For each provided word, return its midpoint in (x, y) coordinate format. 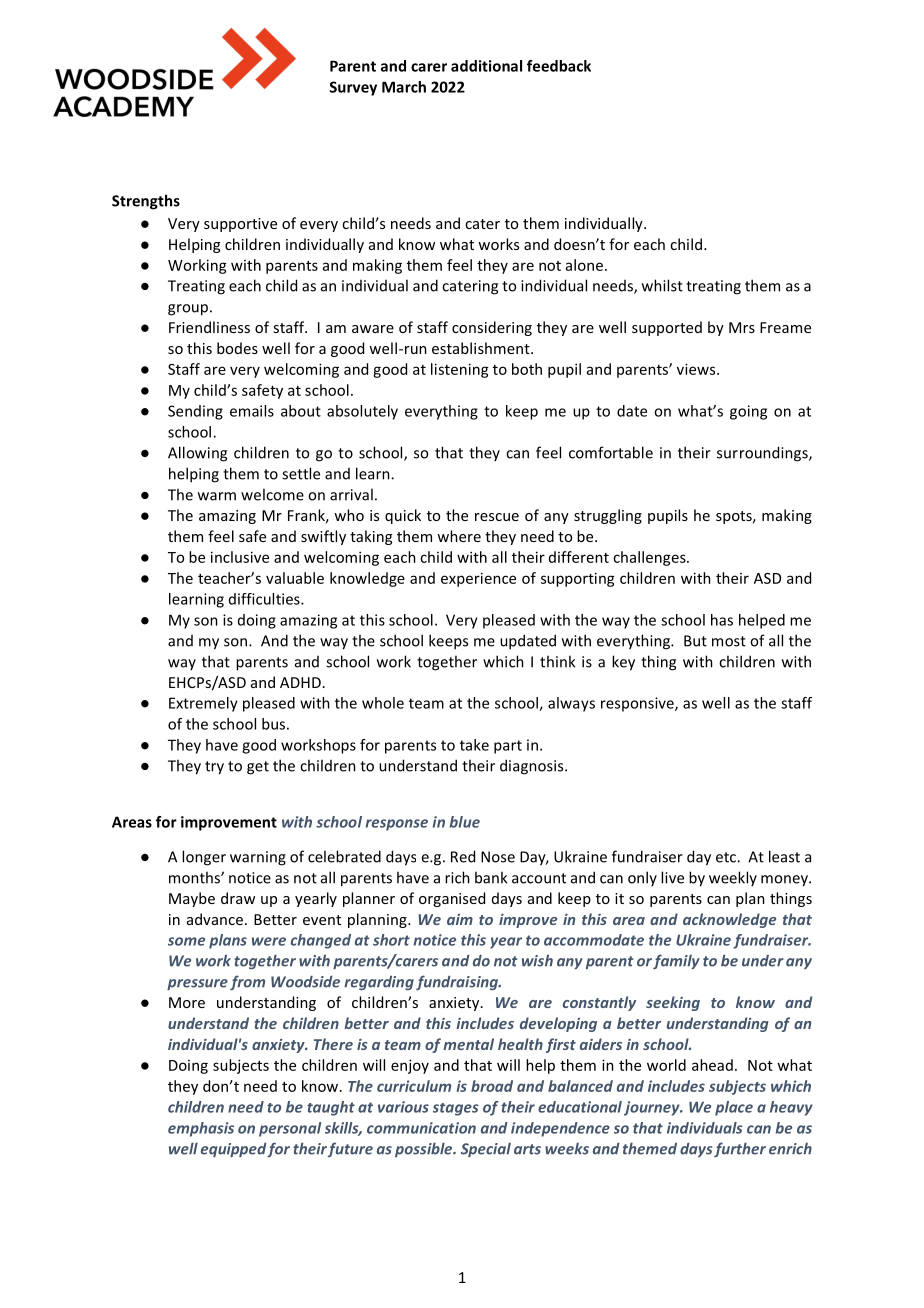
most (729, 641)
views (697, 369)
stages (456, 1109)
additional (486, 66)
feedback (559, 66)
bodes (237, 348)
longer (204, 858)
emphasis (201, 1129)
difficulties (265, 599)
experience (478, 579)
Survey (353, 88)
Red (463, 856)
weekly (733, 878)
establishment (482, 348)
